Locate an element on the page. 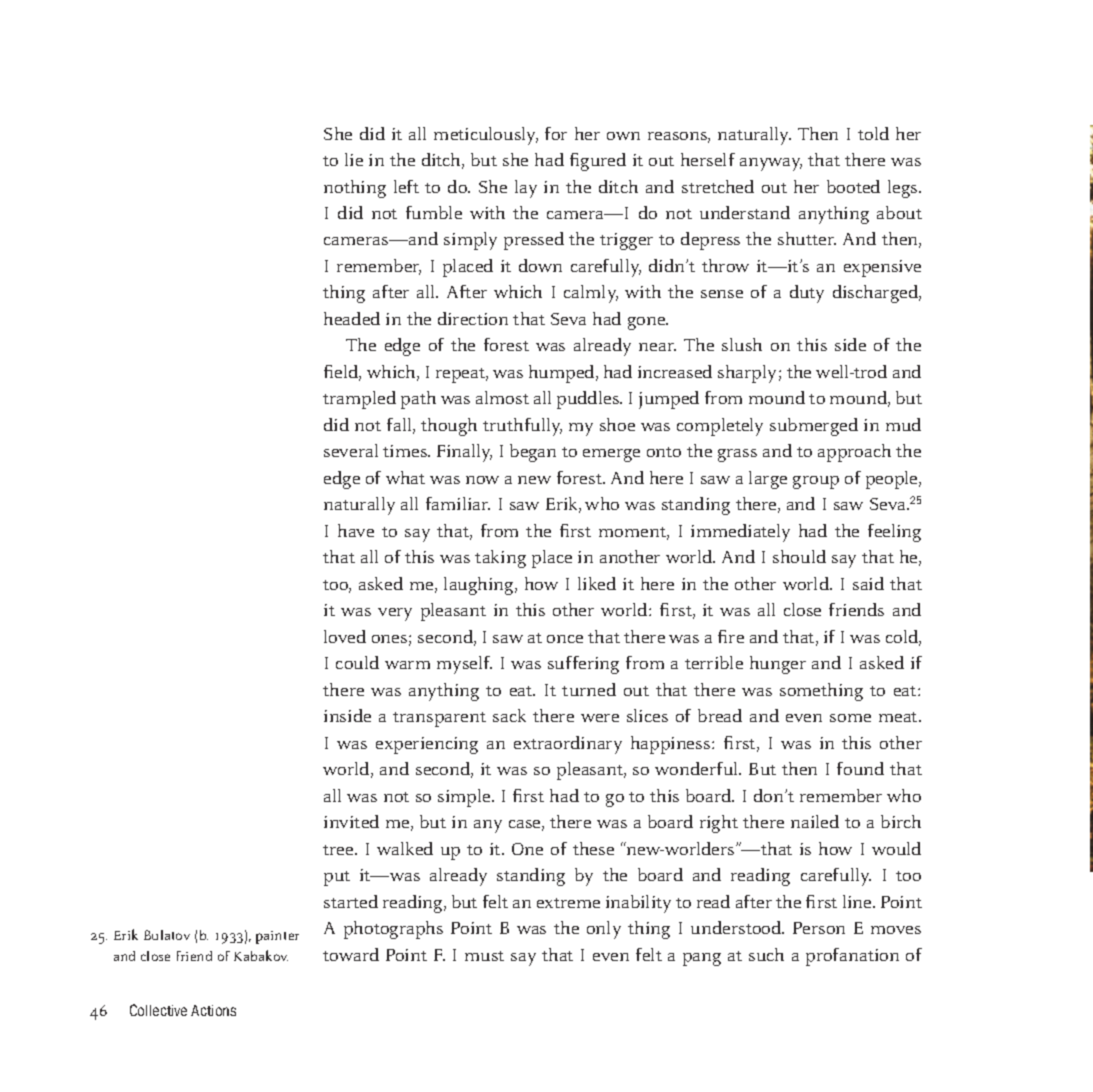 This image has width=1093, height=1092. Actions is located at coordinates (213, 1010).
